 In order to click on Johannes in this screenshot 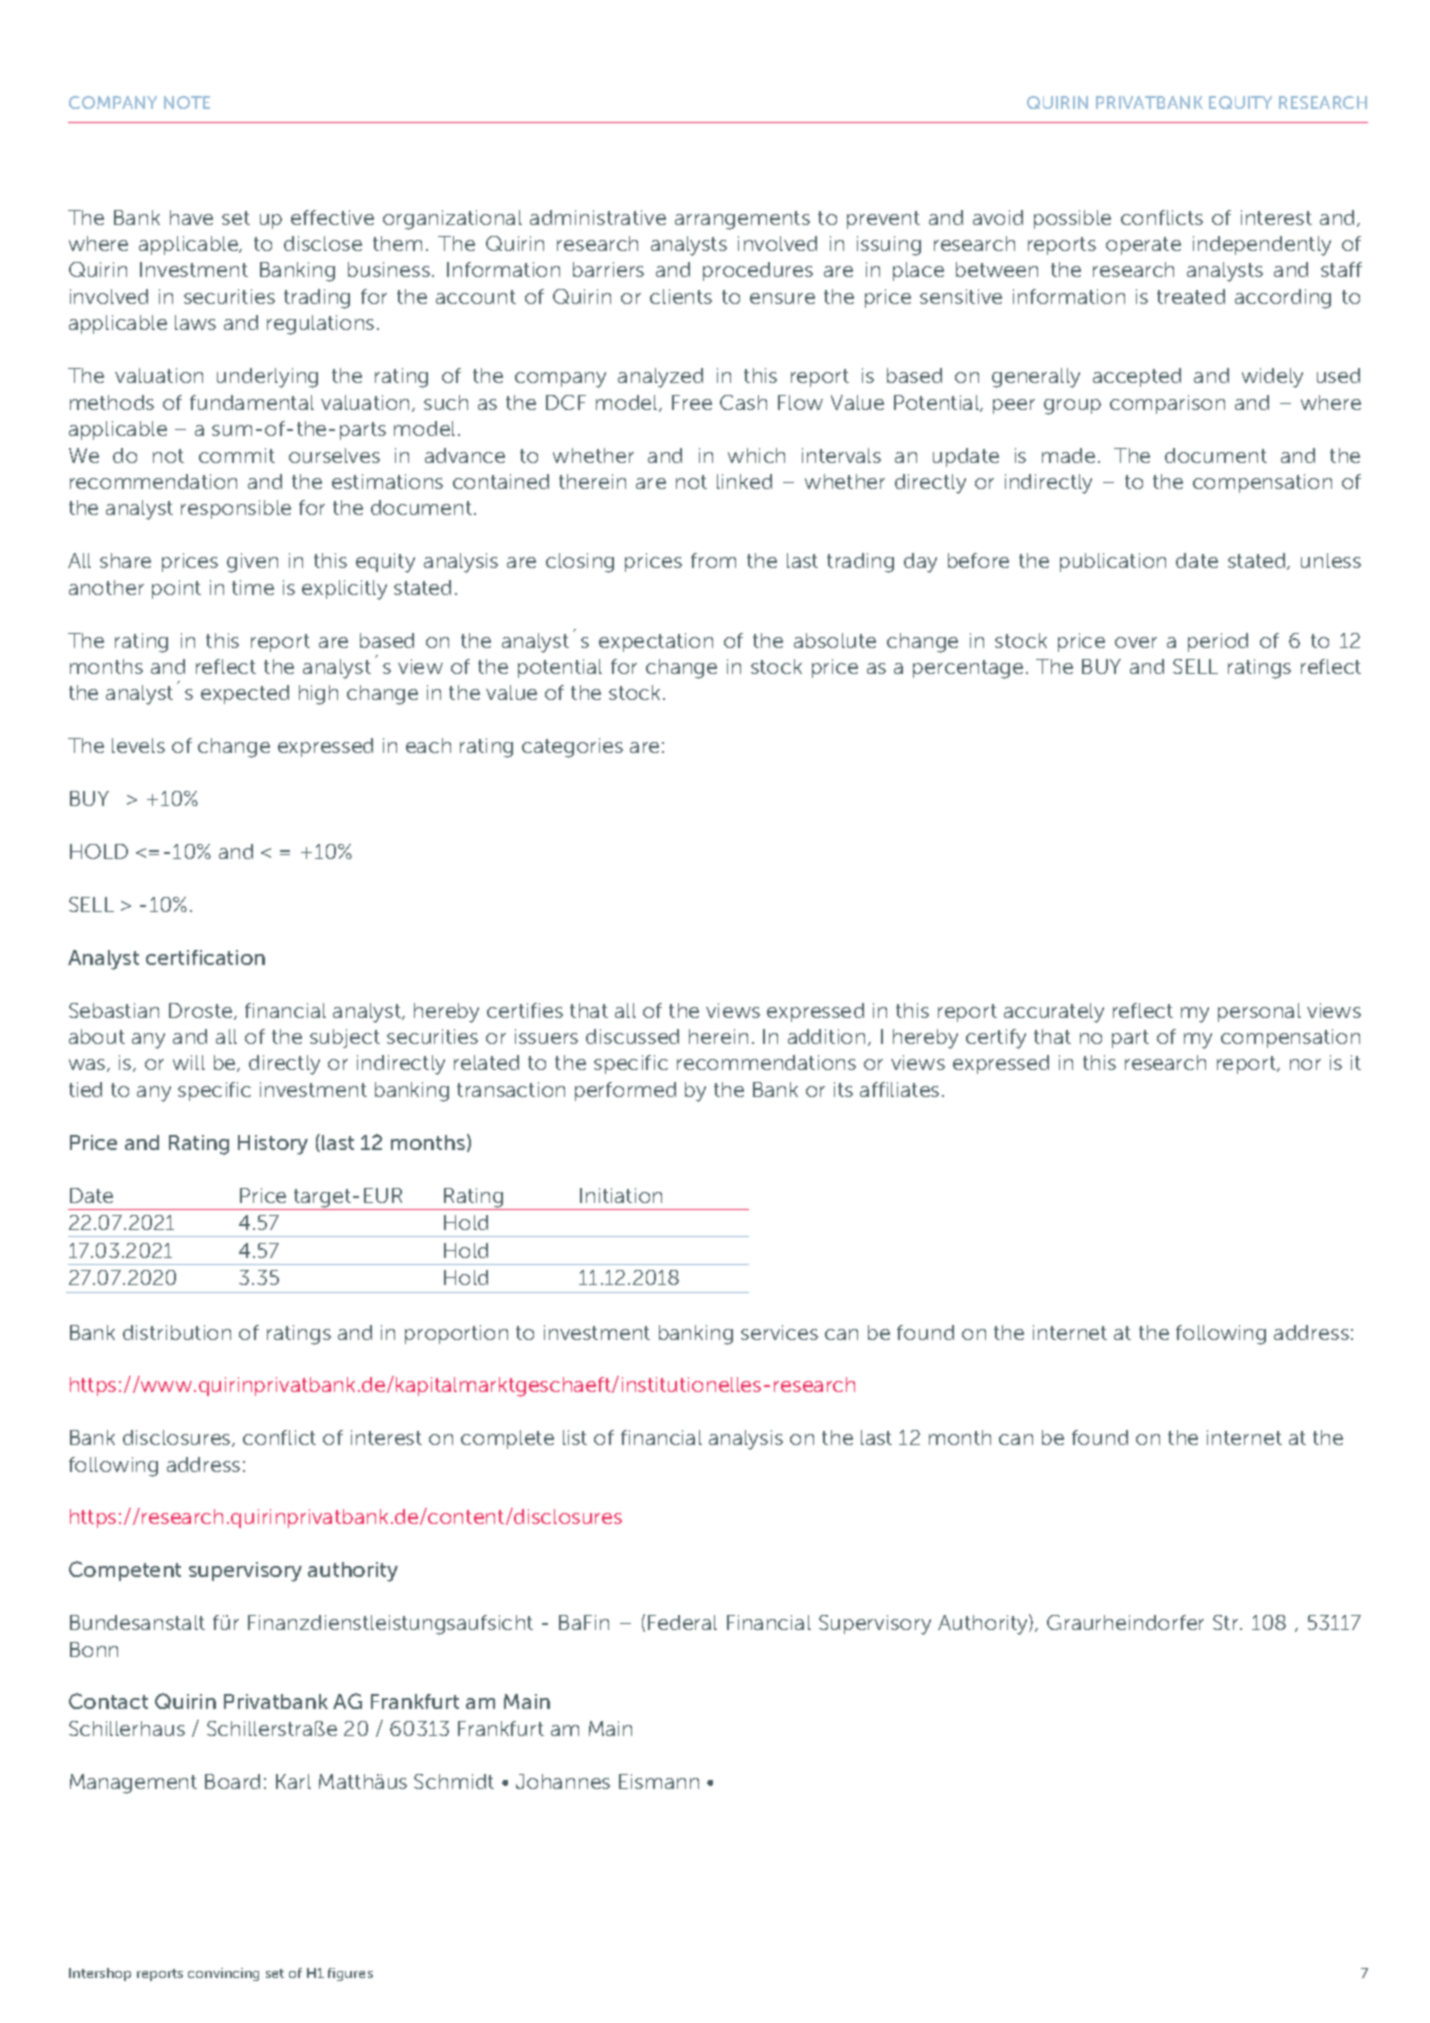, I will do `click(563, 1781)`.
